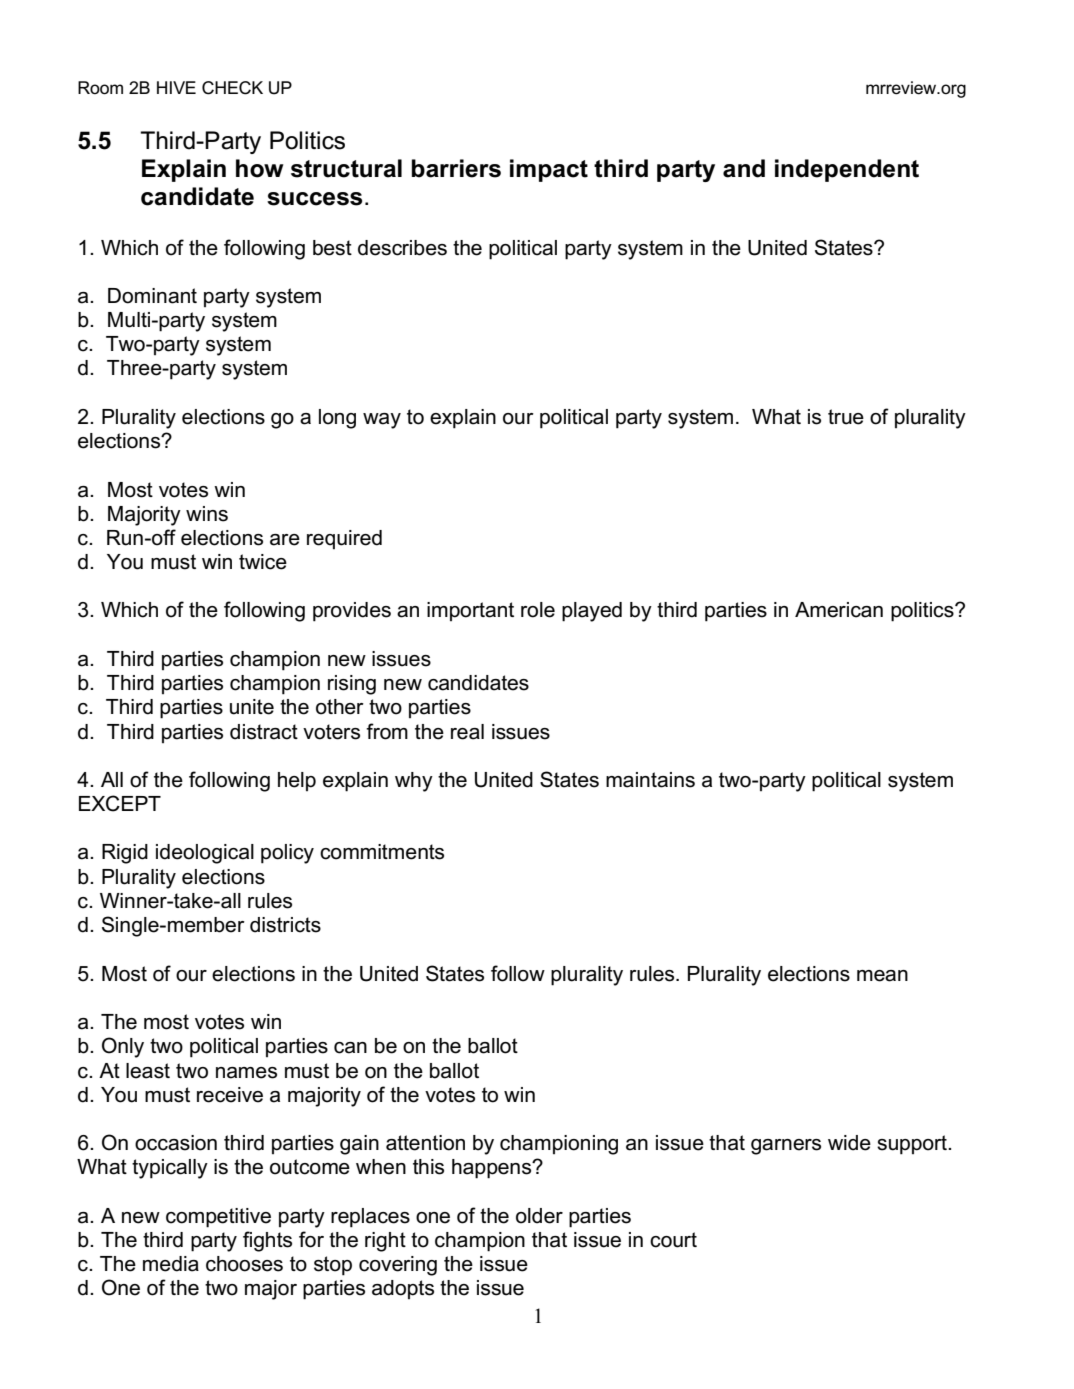 Image resolution: width=1074 pixels, height=1389 pixels. Describe the element at coordinates (549, 170) in the screenshot. I see `impact` at that location.
